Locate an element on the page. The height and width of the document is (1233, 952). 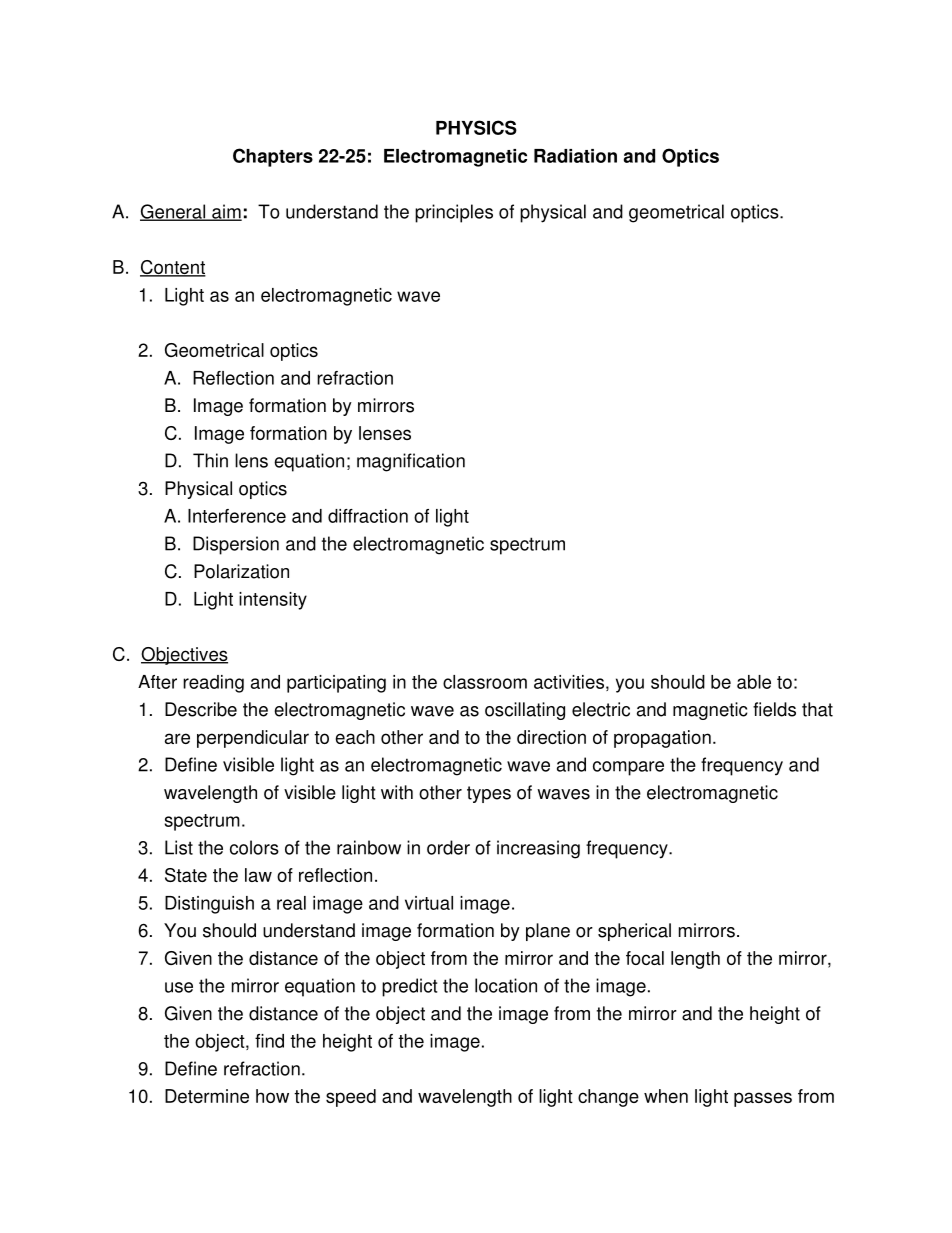
Thin is located at coordinates (210, 460).
